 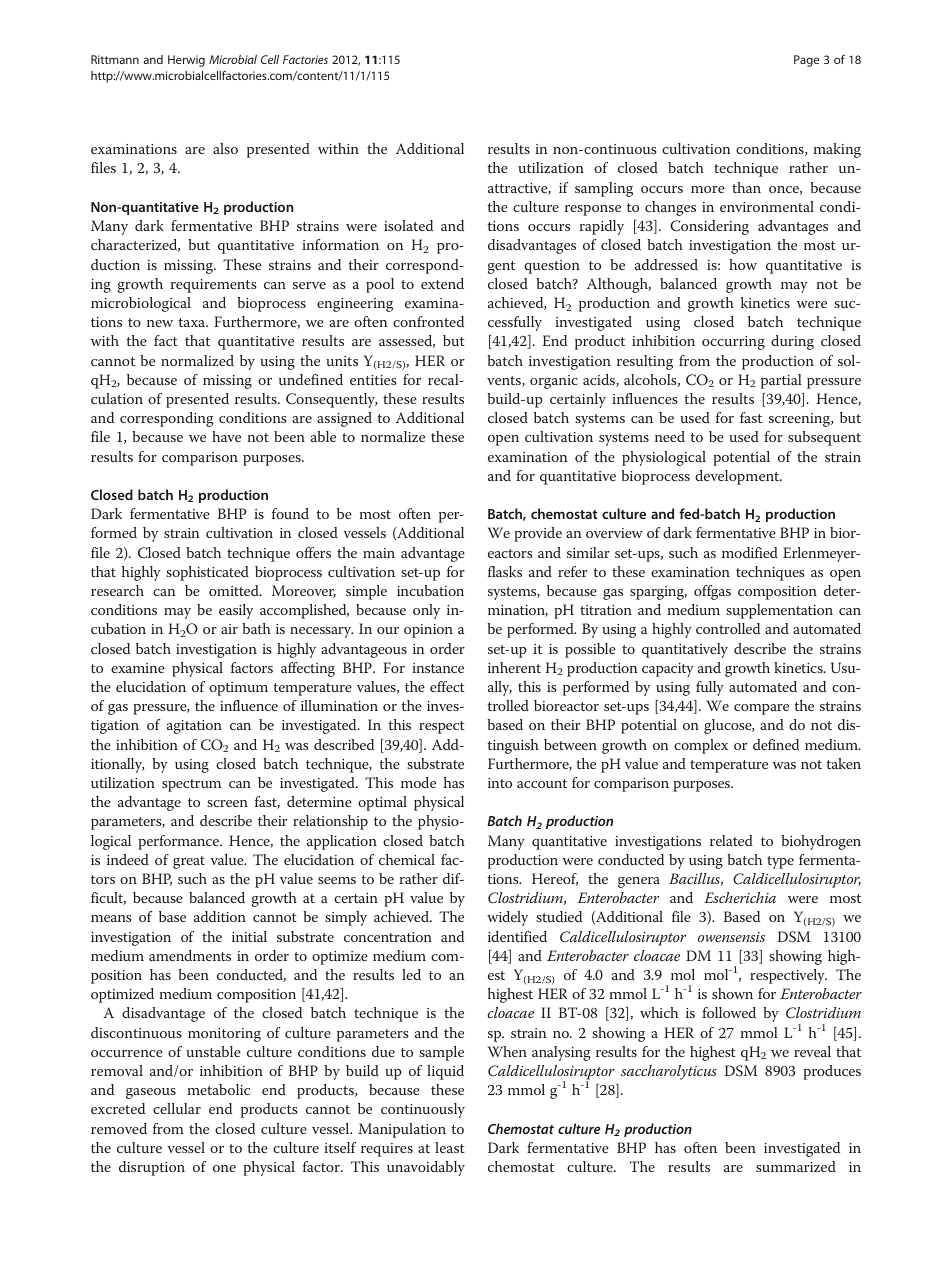 What do you see at coordinates (373, 380) in the screenshot?
I see `entities` at bounding box center [373, 380].
